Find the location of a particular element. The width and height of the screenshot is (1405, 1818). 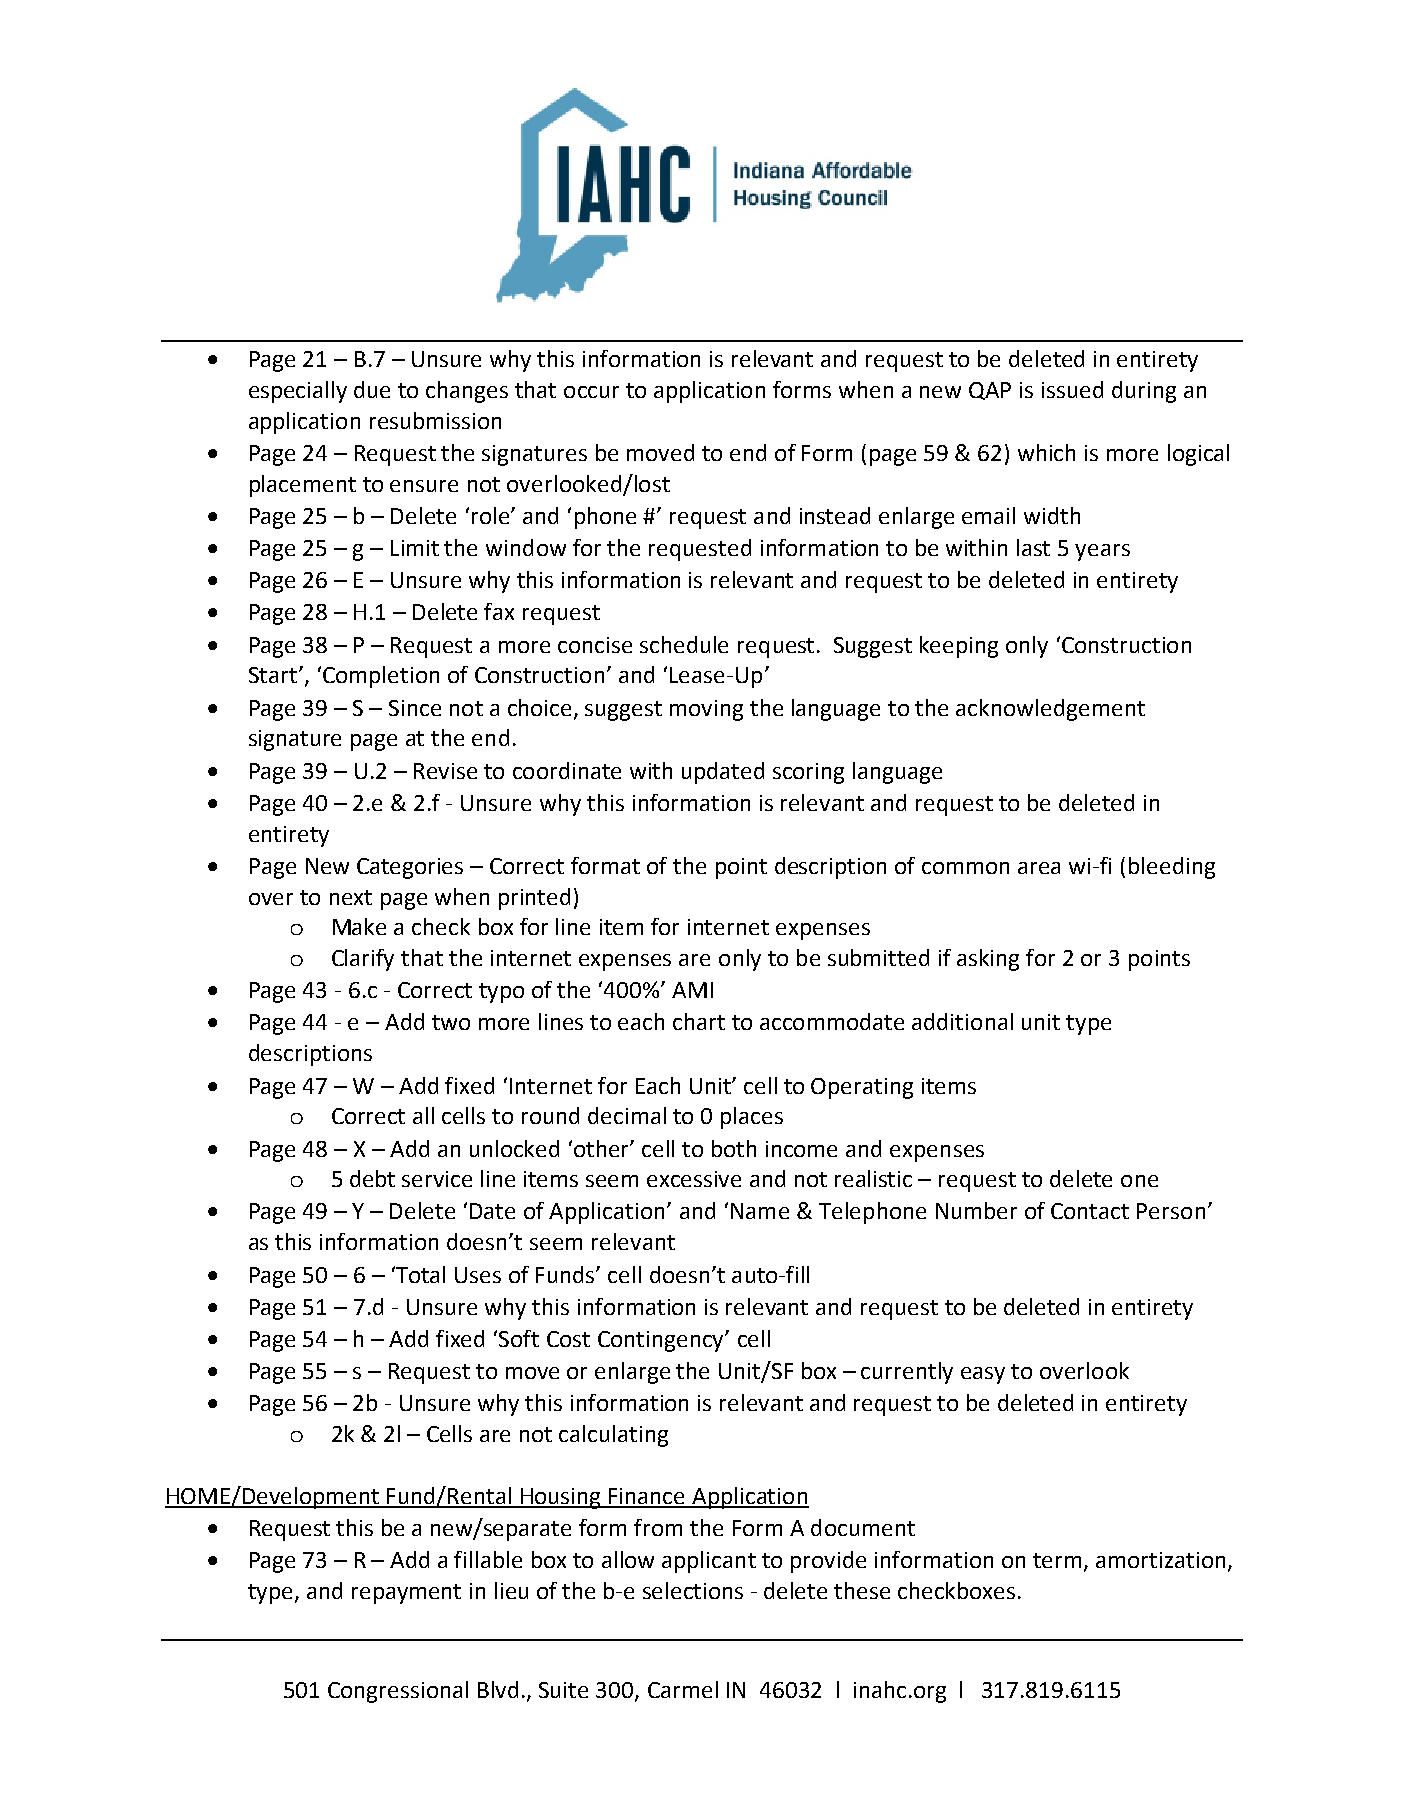

due is located at coordinates (372, 389).
